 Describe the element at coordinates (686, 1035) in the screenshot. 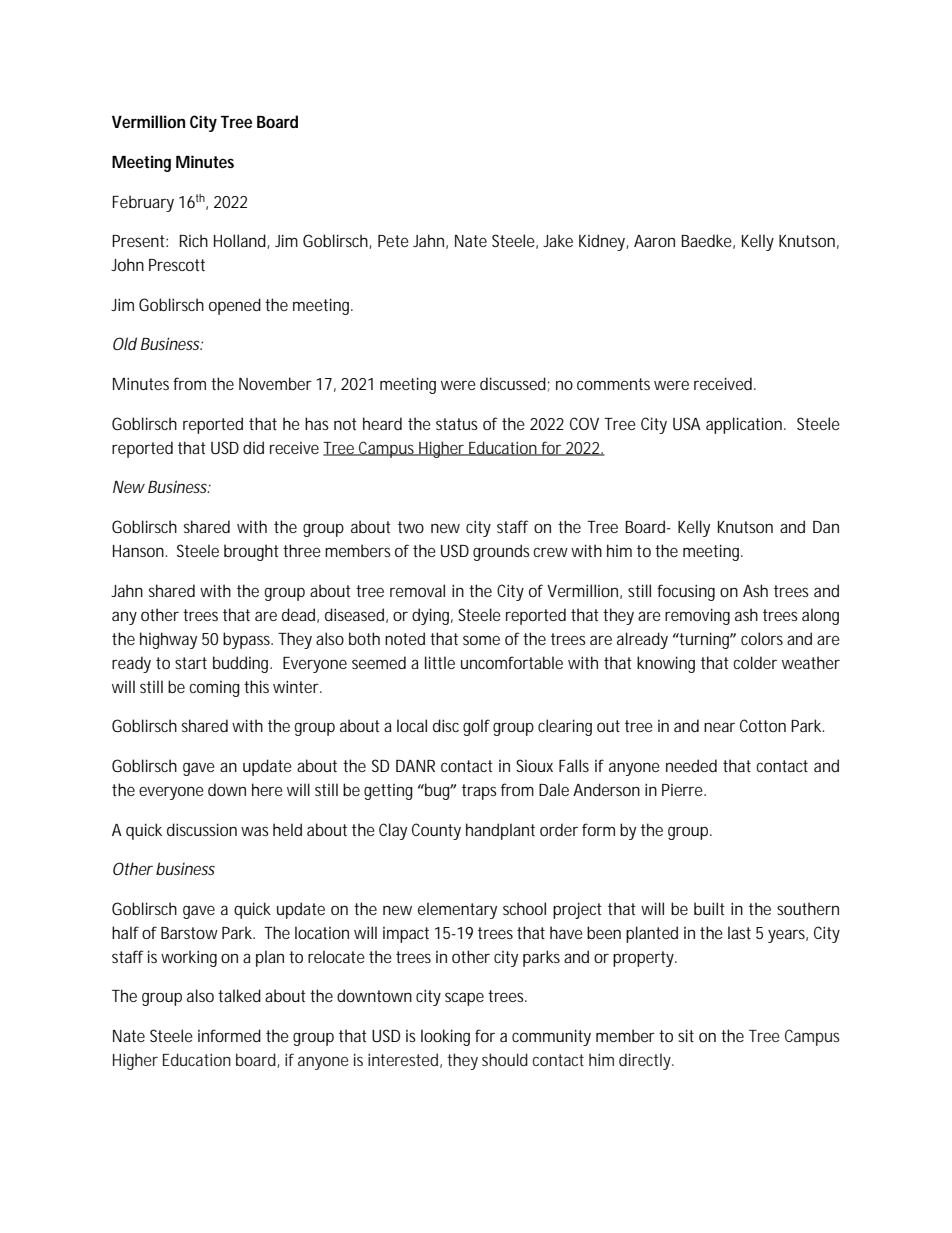

I see `sit` at that location.
